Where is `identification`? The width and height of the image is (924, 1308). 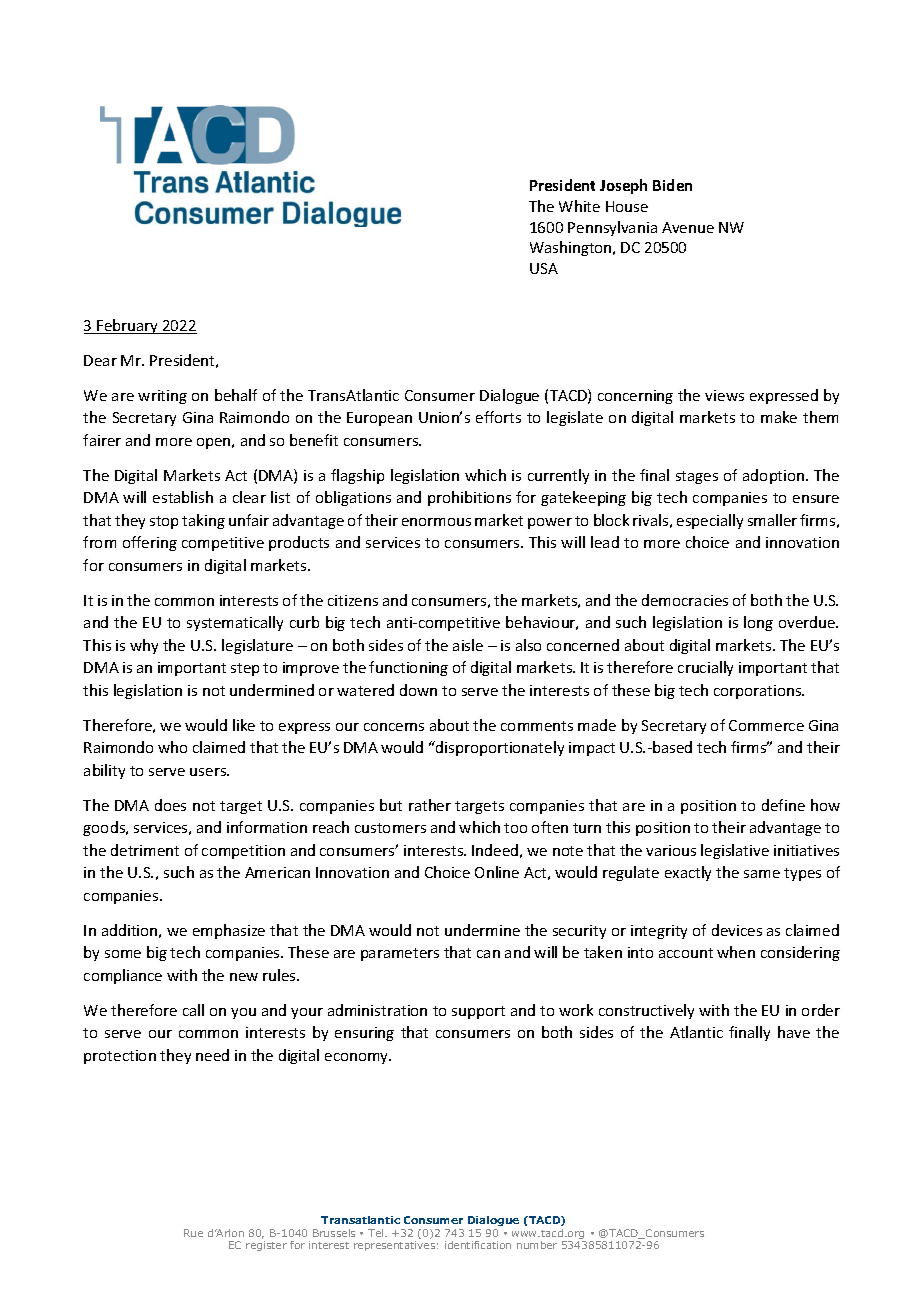 identification is located at coordinates (478, 1245).
